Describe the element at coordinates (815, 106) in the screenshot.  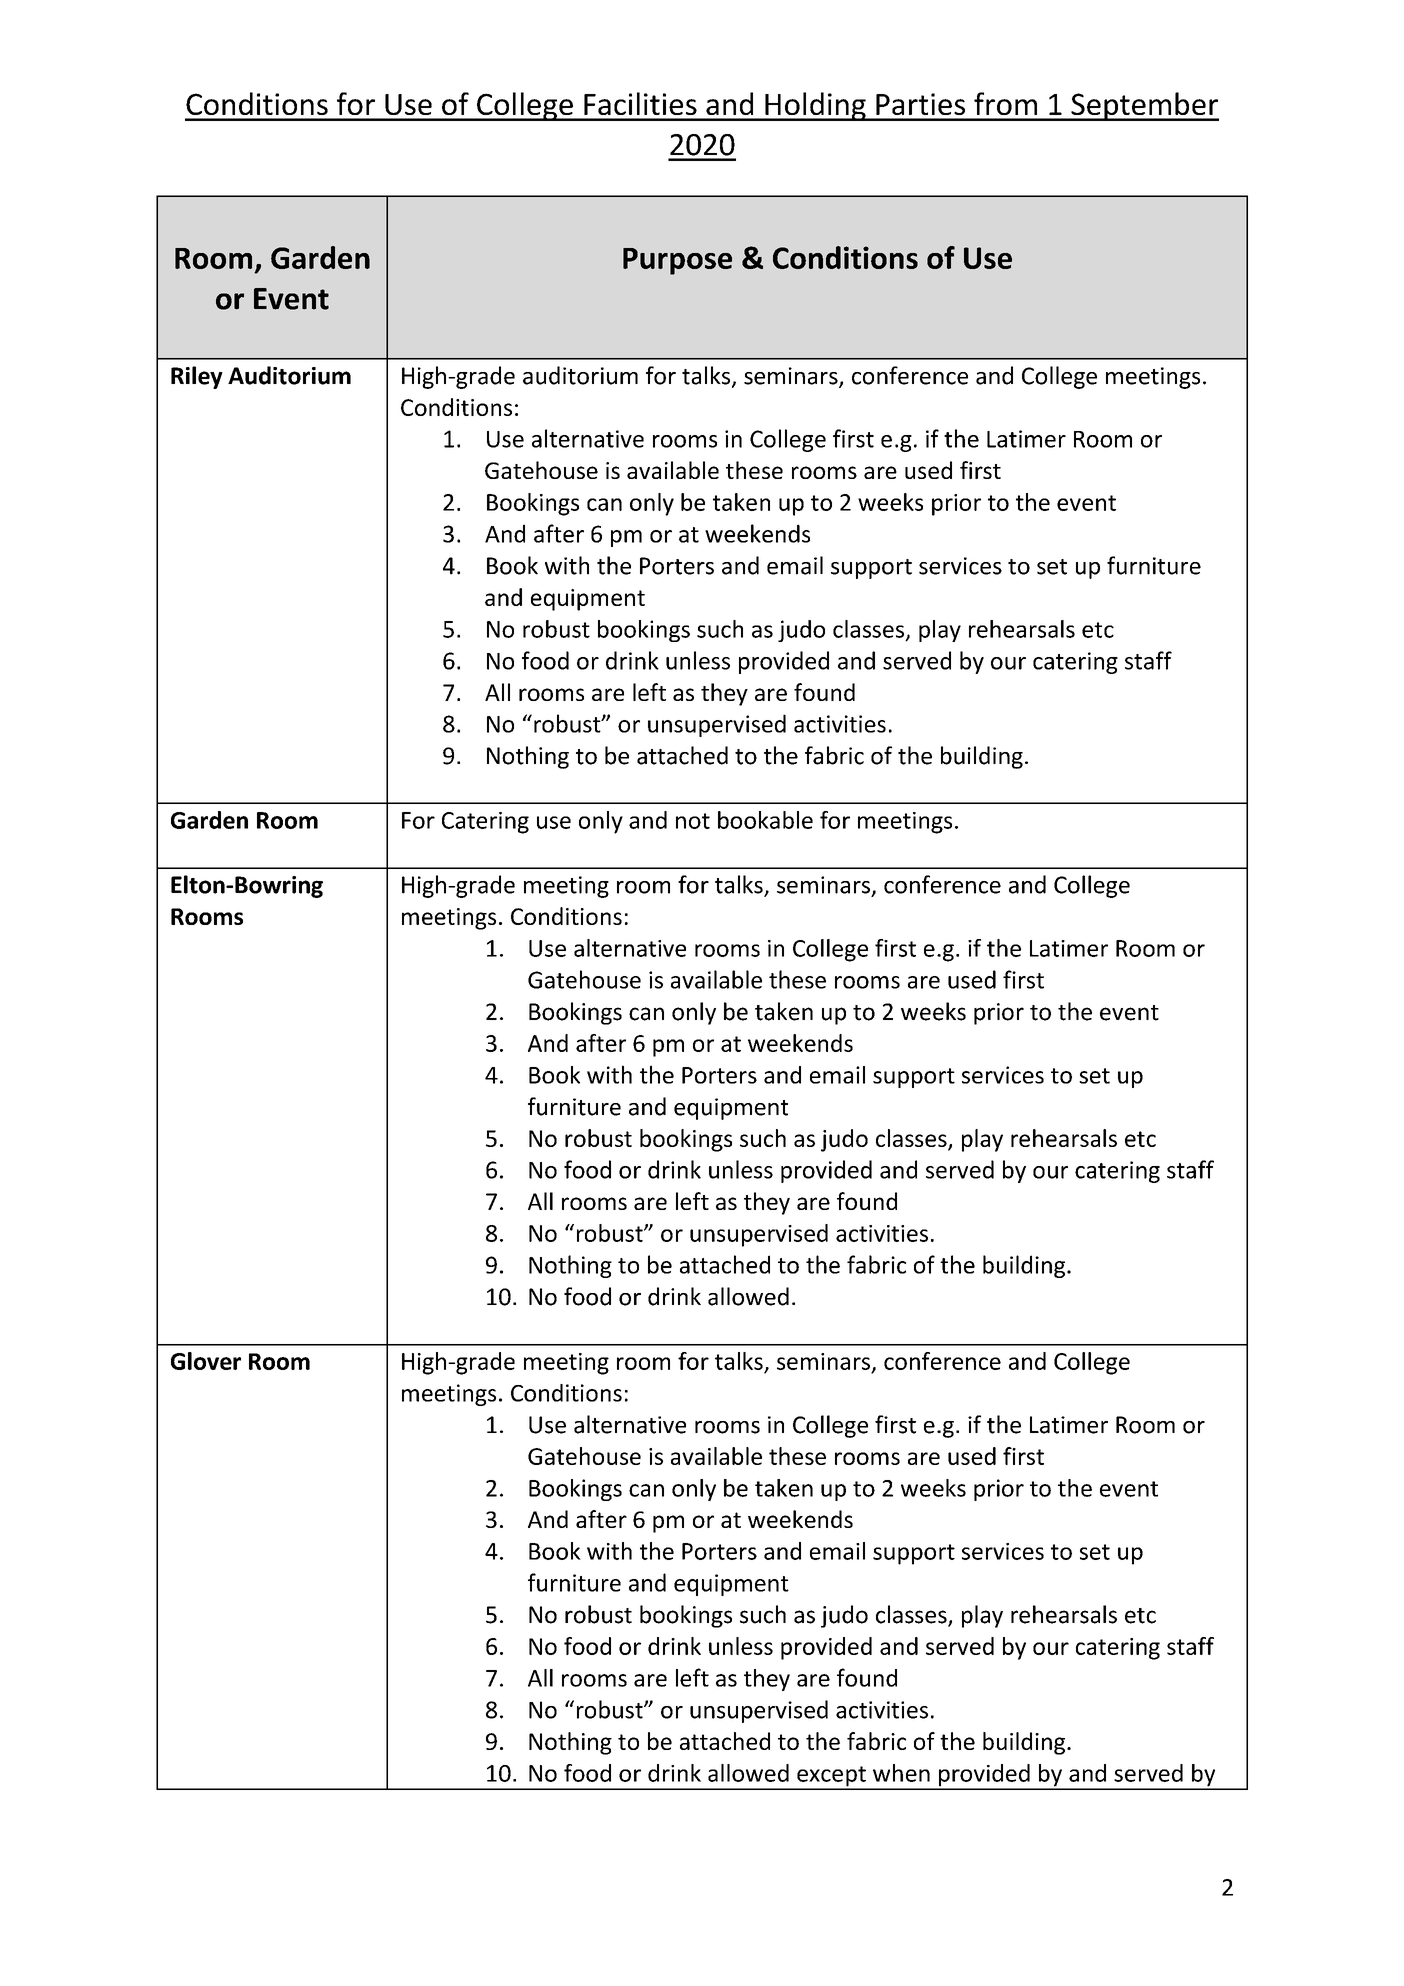
I see `Holding` at that location.
